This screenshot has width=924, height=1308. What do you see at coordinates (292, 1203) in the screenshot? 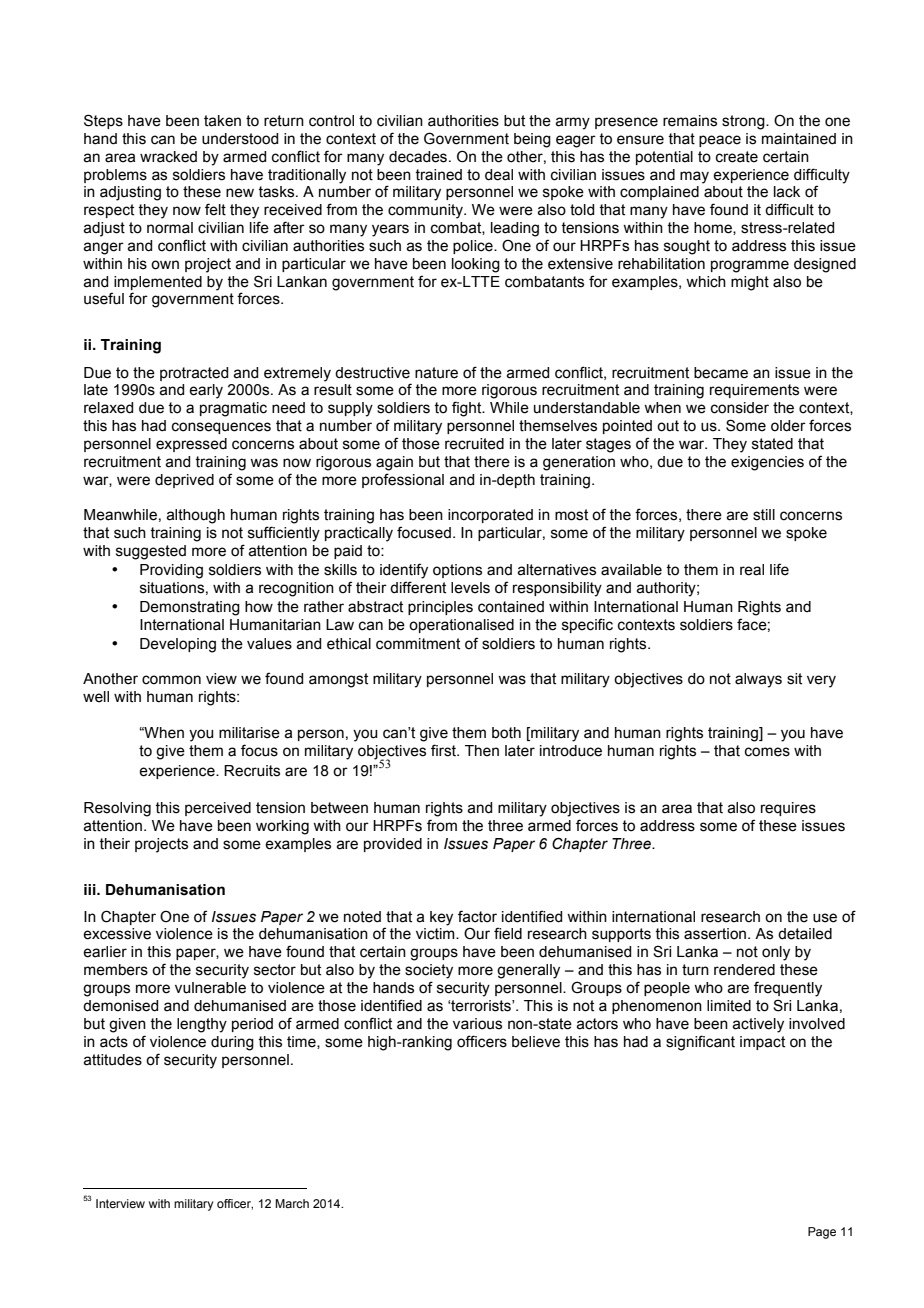
I see `March` at bounding box center [292, 1203].
